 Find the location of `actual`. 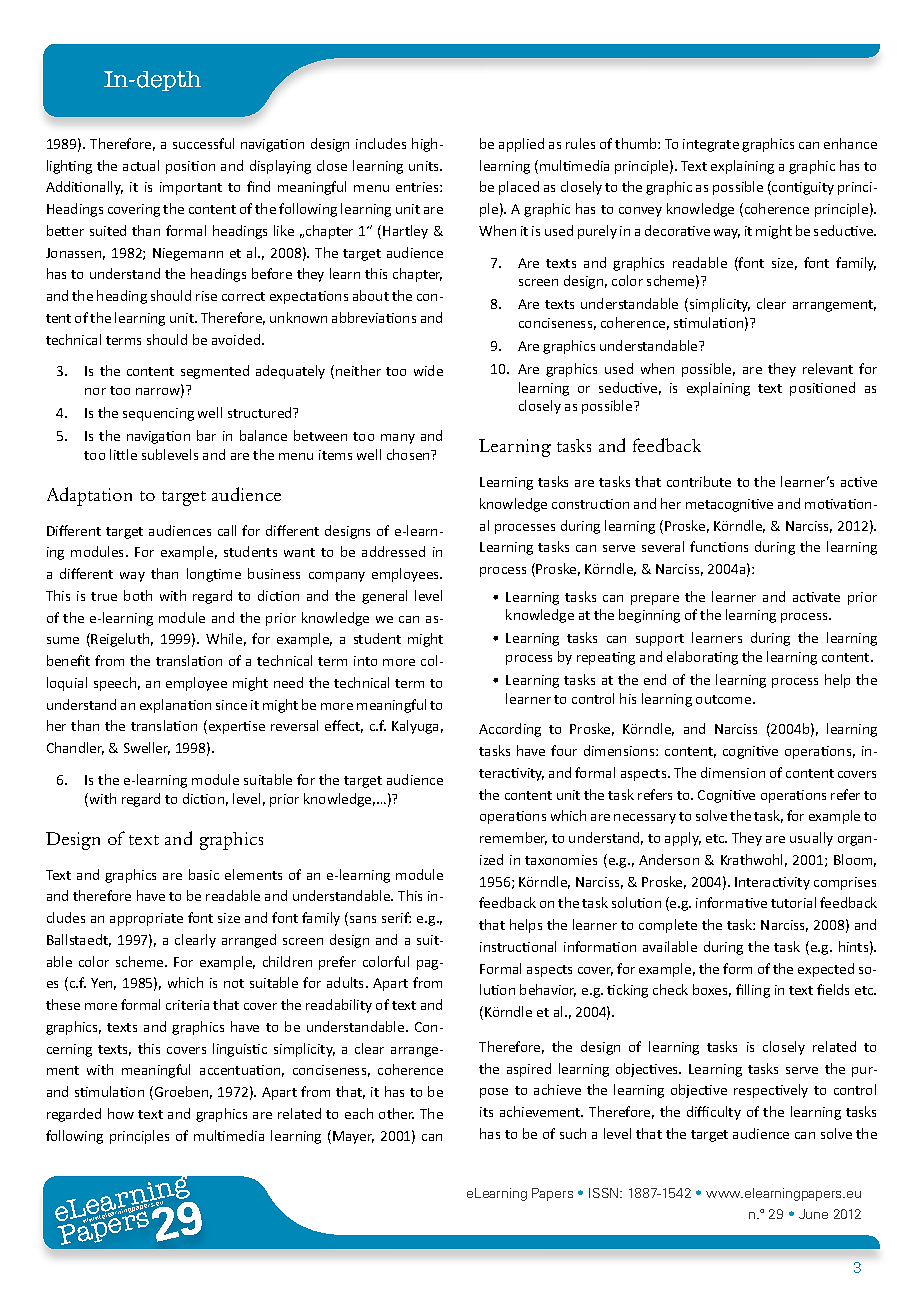

actual is located at coordinates (141, 165).
